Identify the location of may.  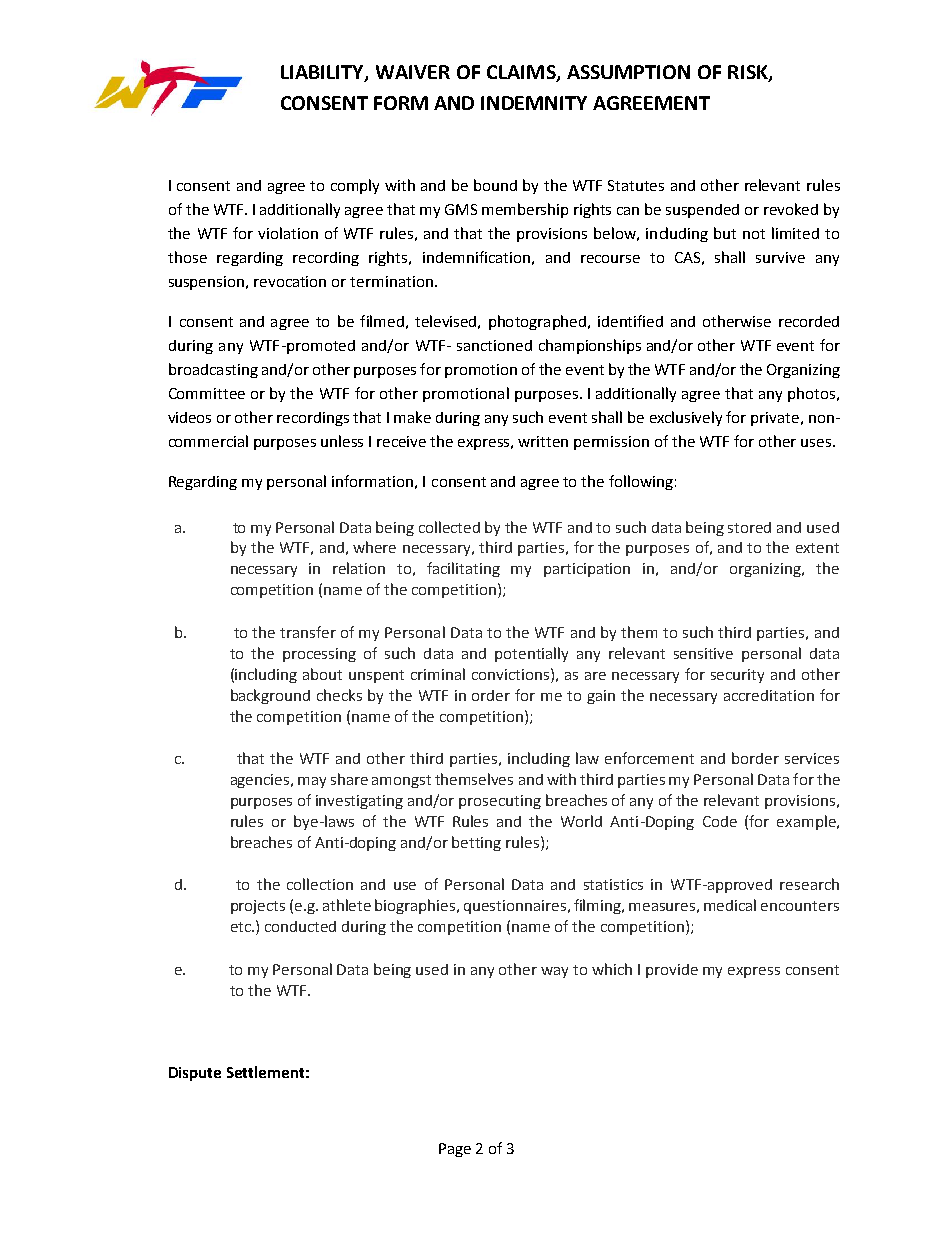
(312, 782).
